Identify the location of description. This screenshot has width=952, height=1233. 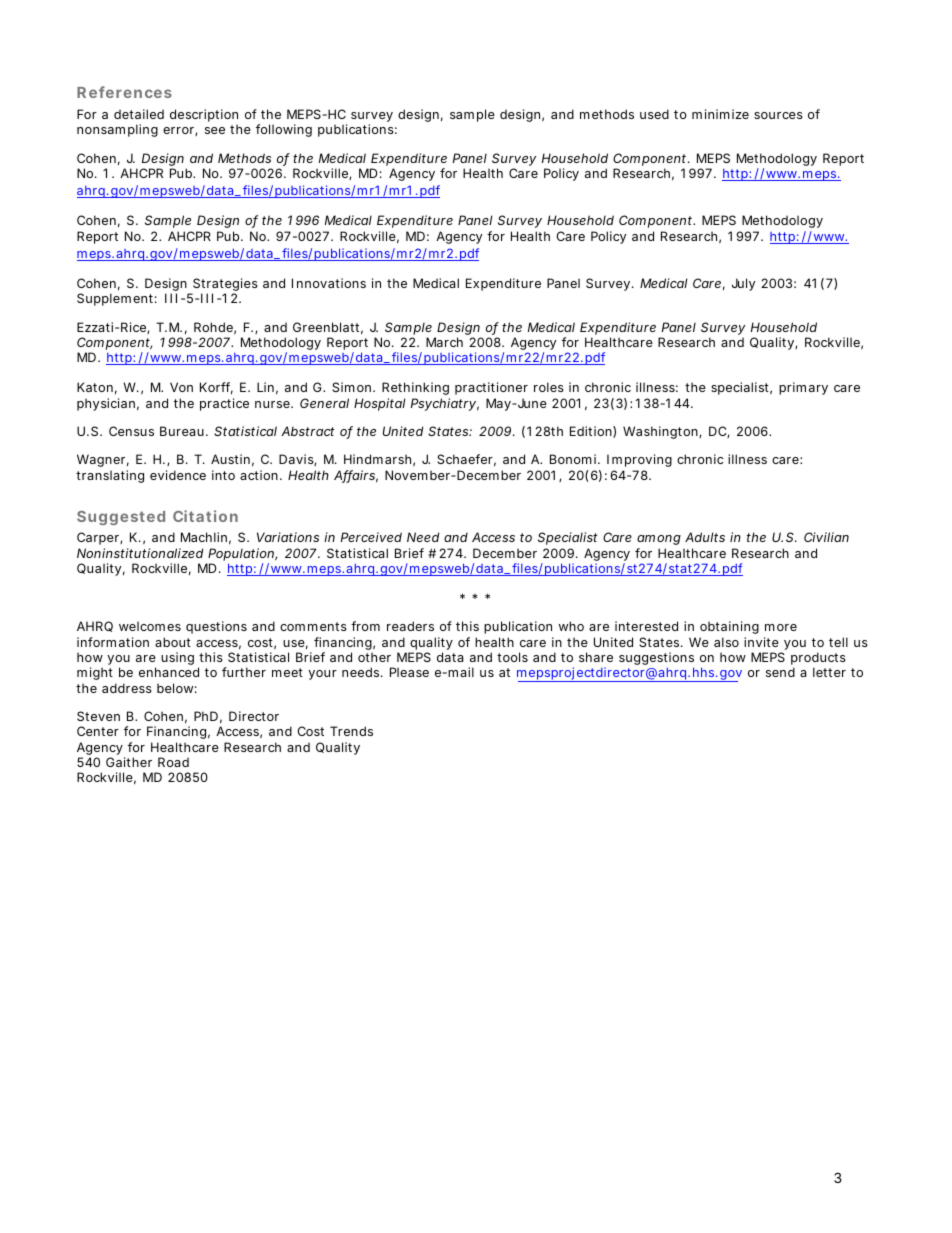
(204, 117).
